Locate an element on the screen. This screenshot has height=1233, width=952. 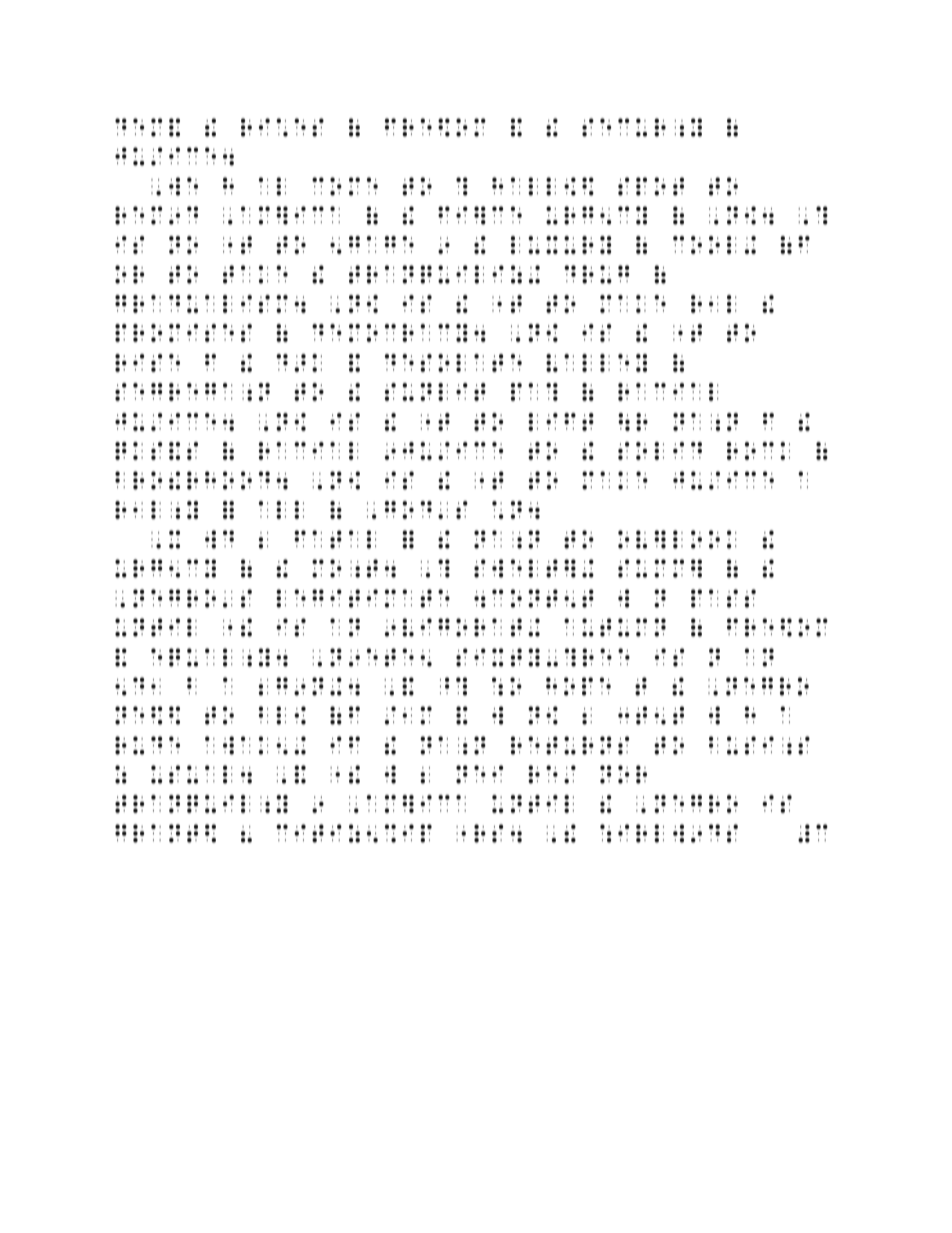
GRANT is located at coordinates (156, 833).
